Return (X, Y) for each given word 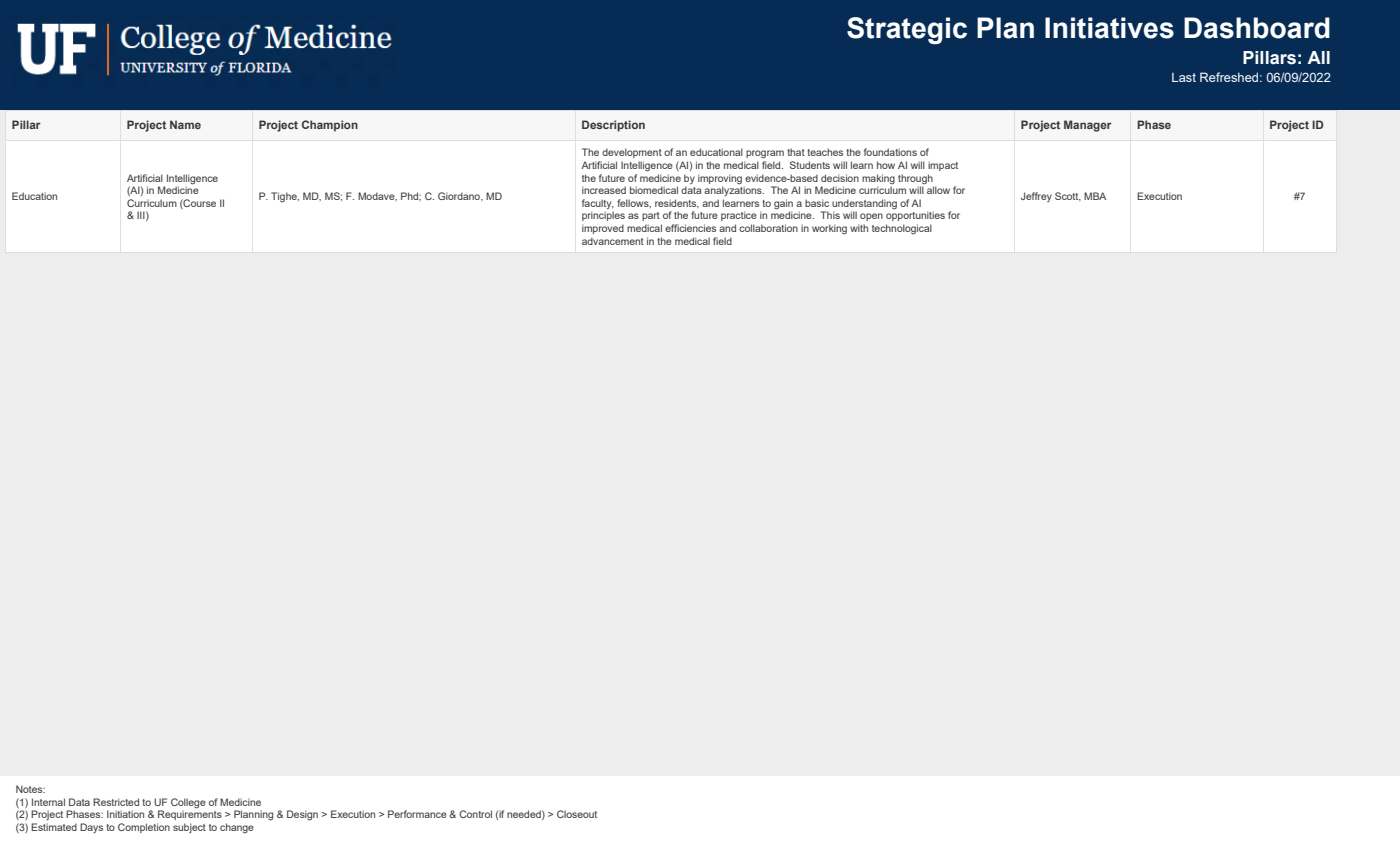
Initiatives (1109, 28)
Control (475, 814)
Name (185, 124)
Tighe (285, 197)
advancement (613, 241)
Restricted (116, 802)
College (188, 803)
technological (902, 229)
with (859, 228)
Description (613, 126)
